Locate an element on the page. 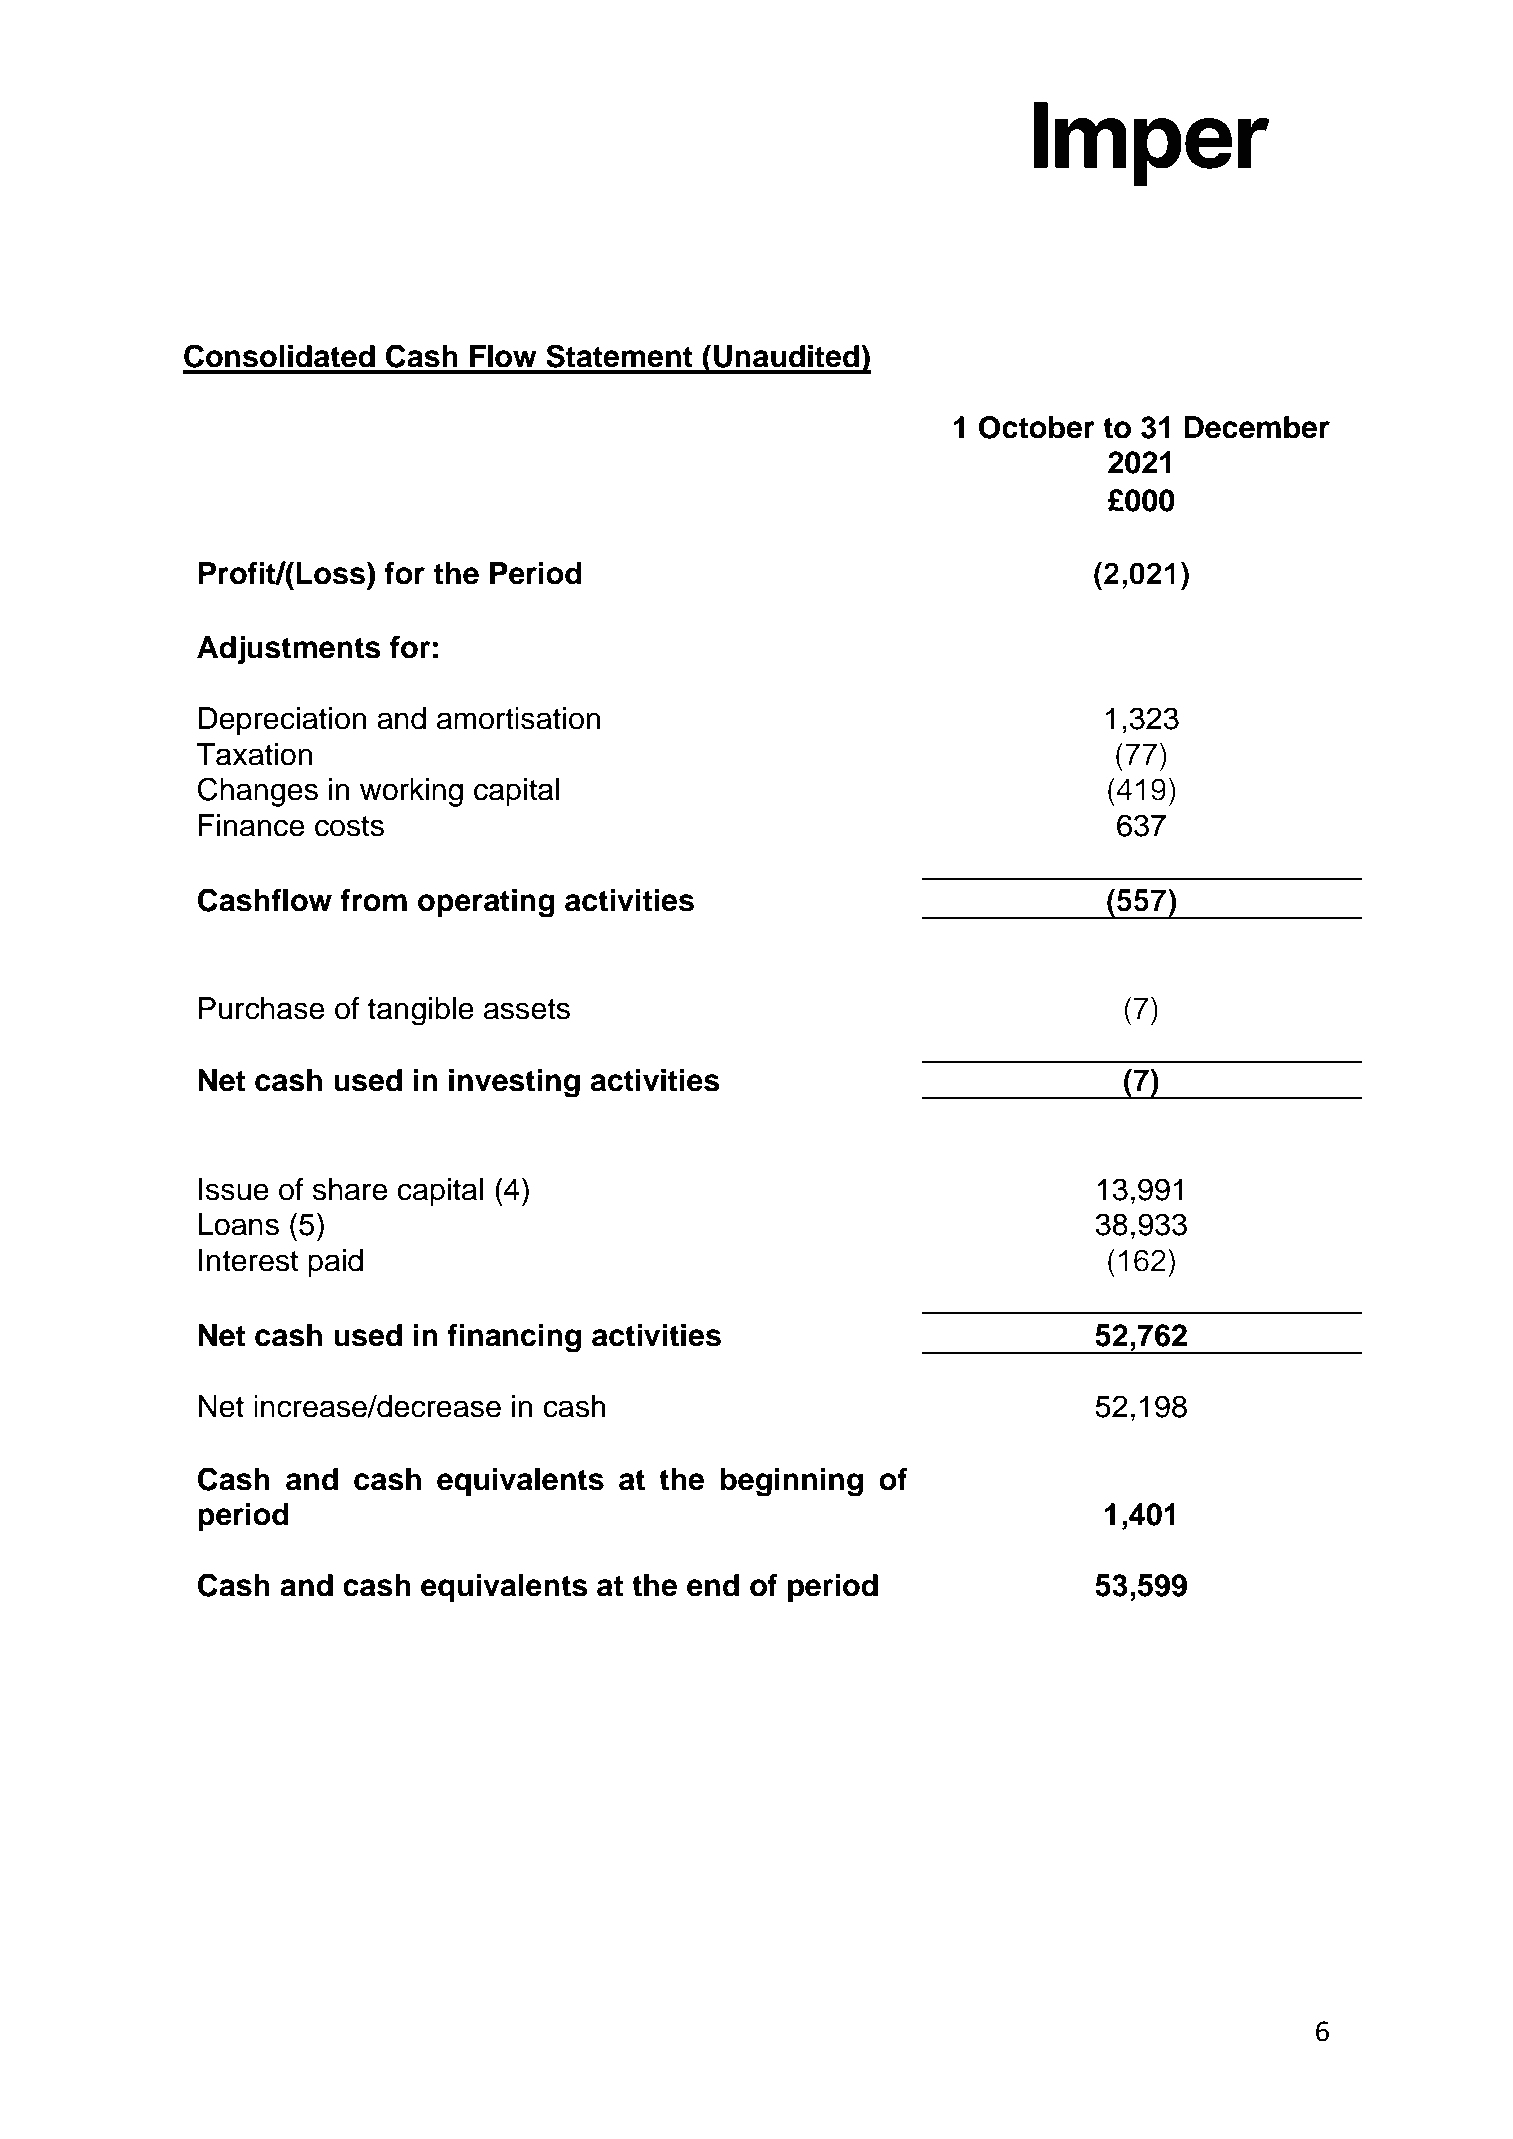  financing is located at coordinates (514, 1338).
